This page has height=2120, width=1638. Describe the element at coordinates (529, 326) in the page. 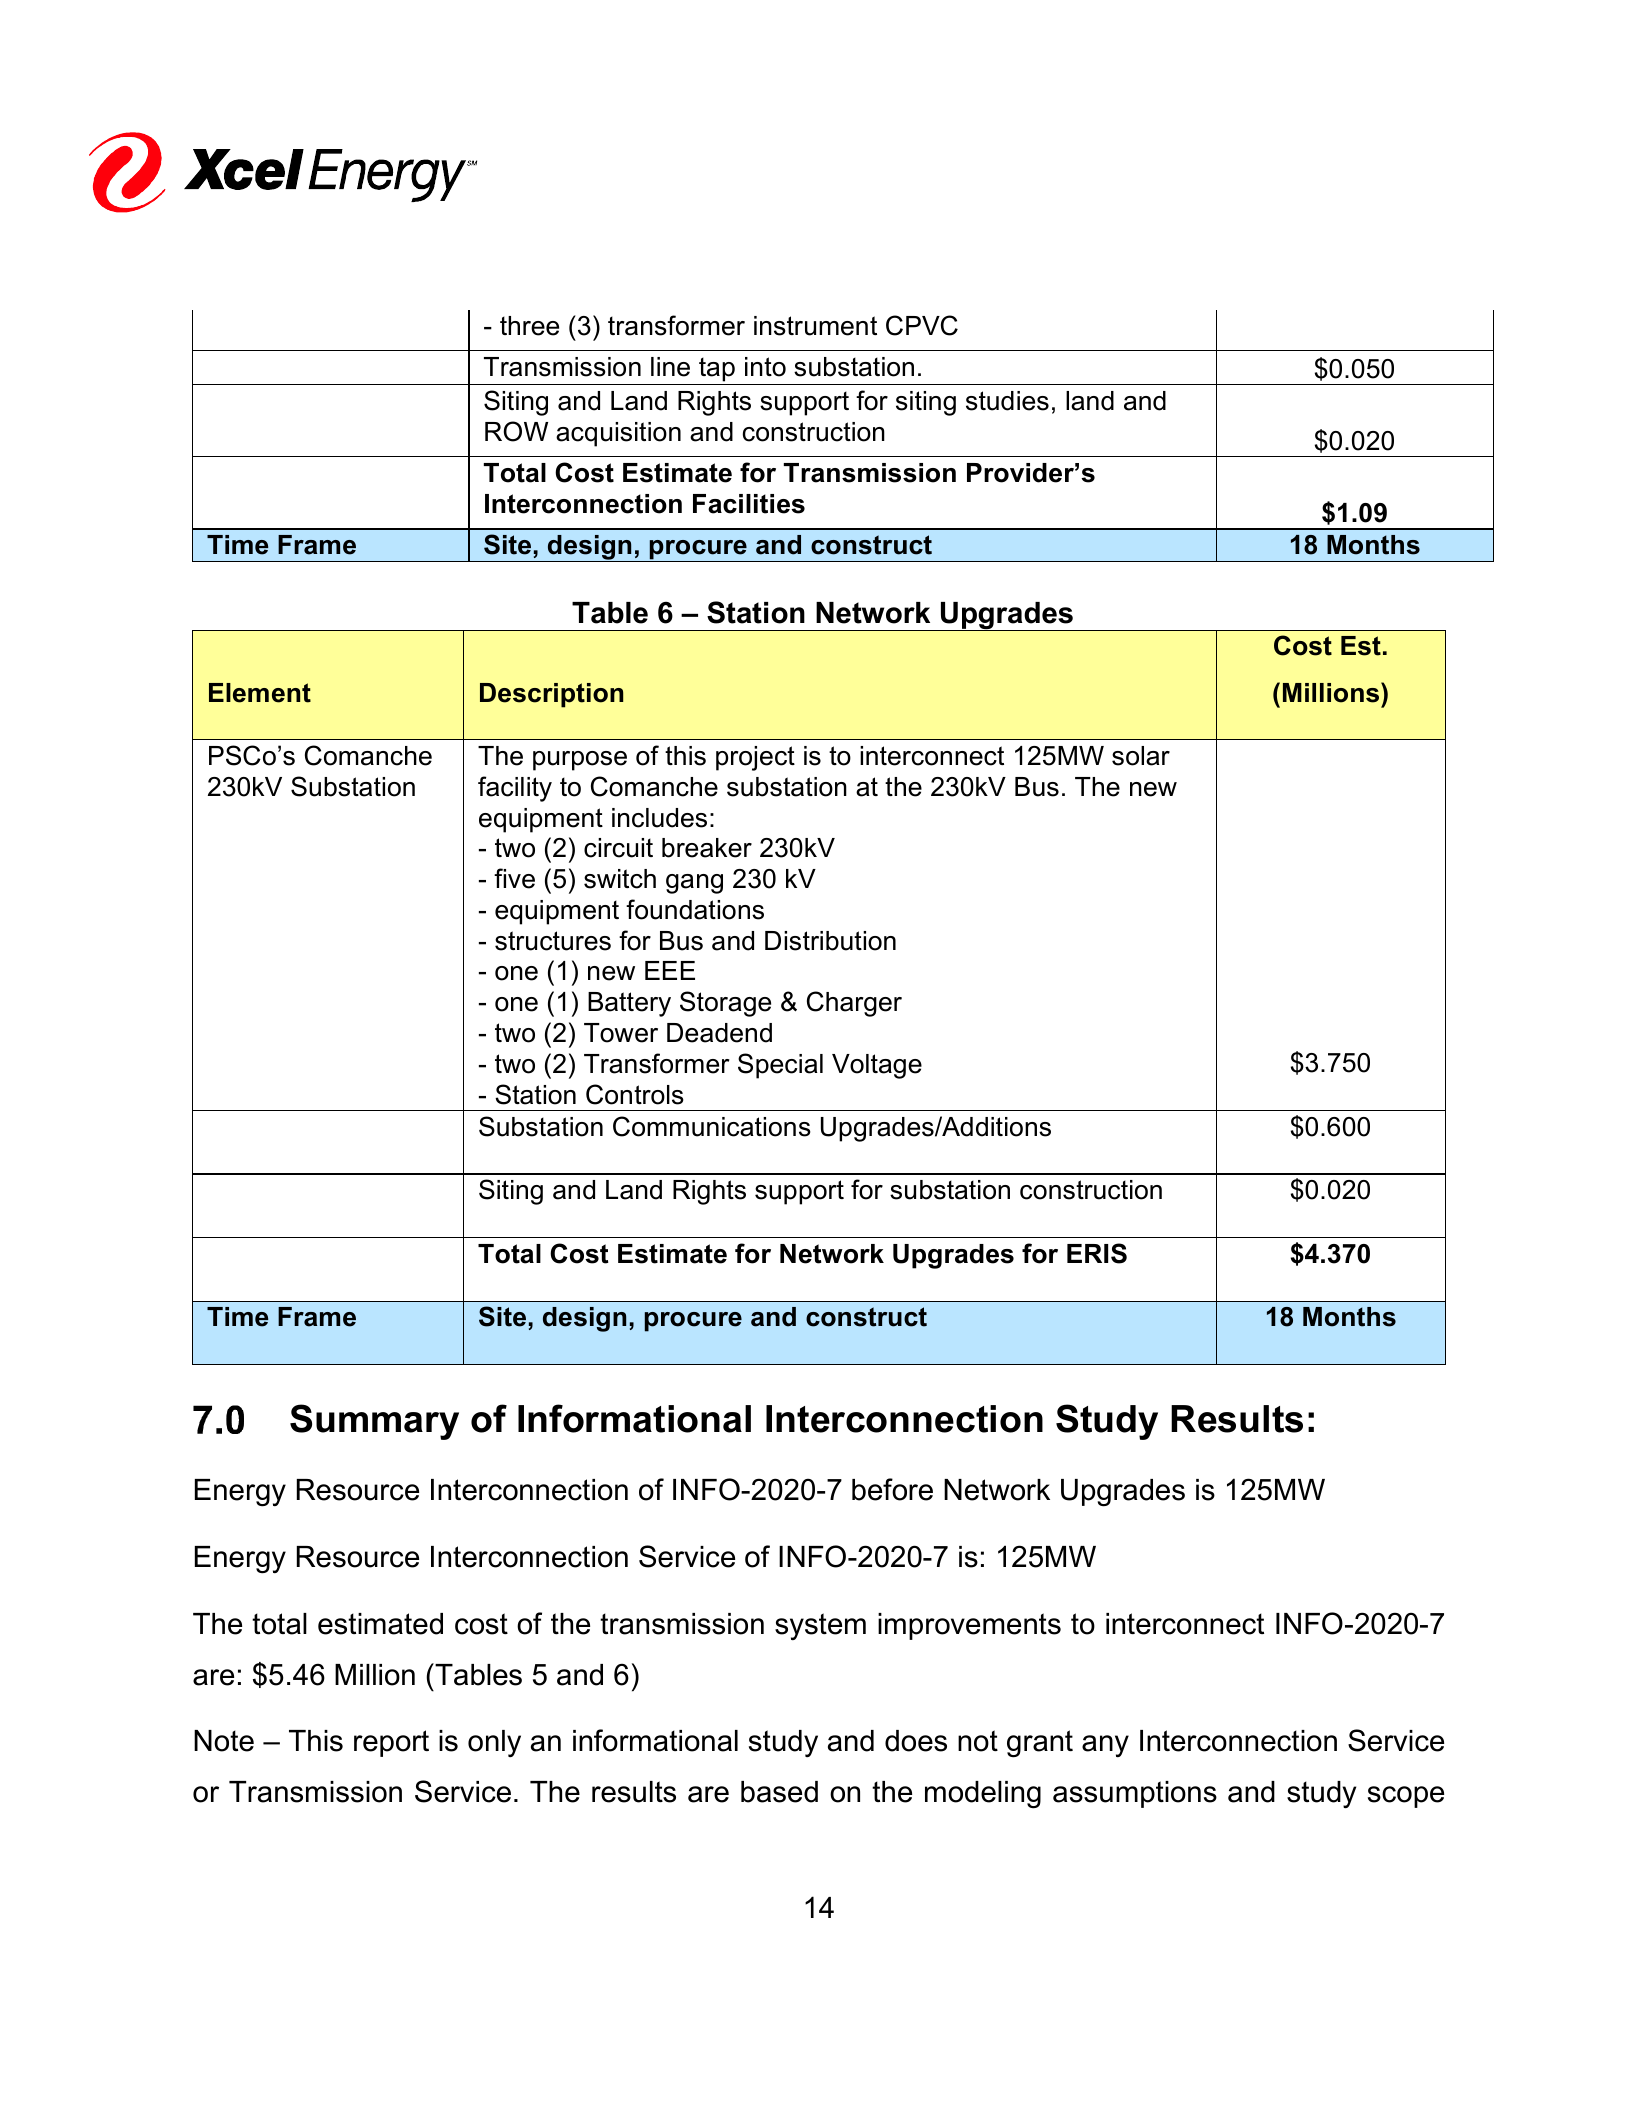

I see `three` at that location.
